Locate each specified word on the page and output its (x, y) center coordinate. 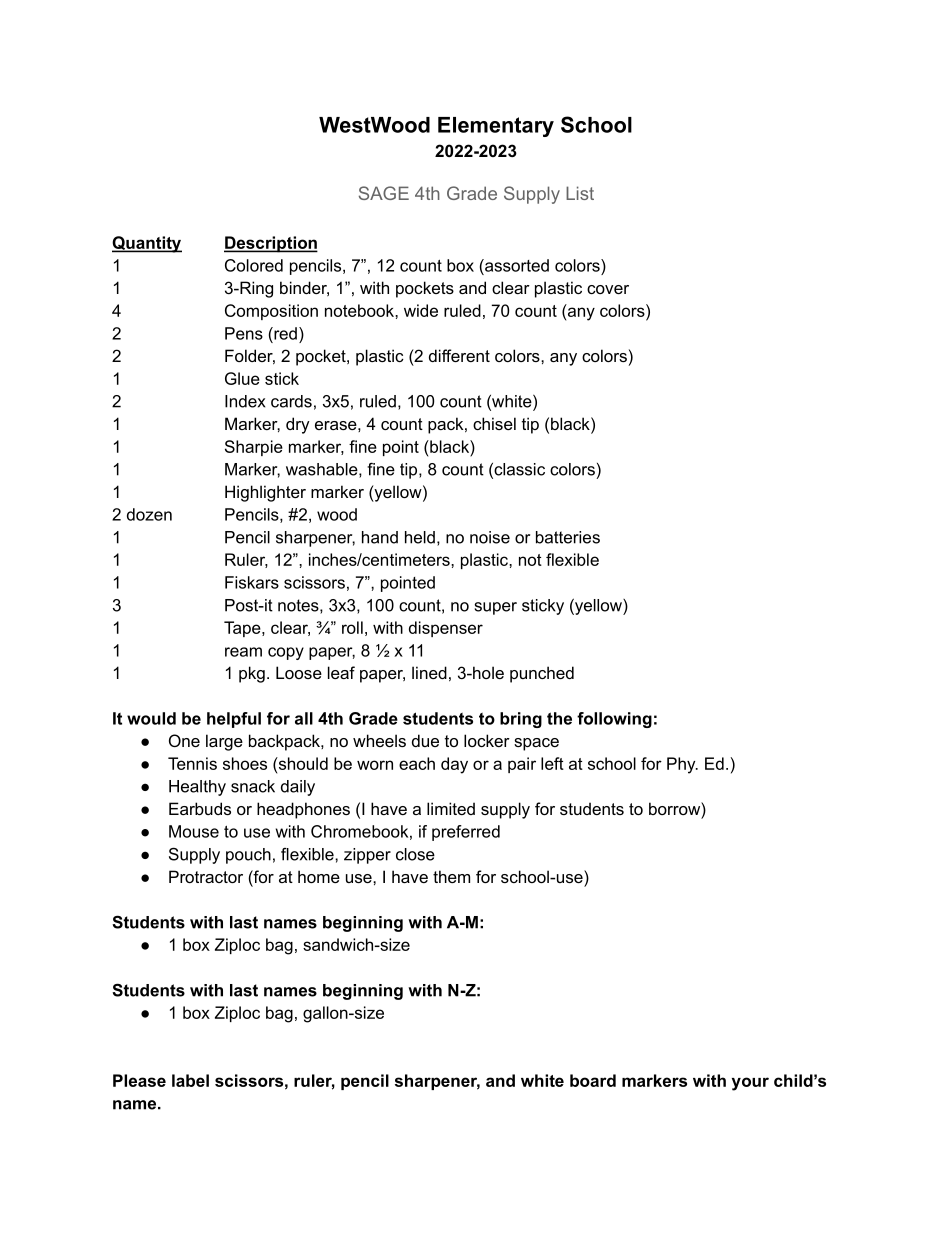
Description (271, 244)
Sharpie (254, 448)
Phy (682, 765)
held (420, 537)
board (593, 1080)
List (580, 193)
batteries (568, 537)
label (190, 1080)
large (224, 742)
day (454, 765)
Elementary (496, 127)
